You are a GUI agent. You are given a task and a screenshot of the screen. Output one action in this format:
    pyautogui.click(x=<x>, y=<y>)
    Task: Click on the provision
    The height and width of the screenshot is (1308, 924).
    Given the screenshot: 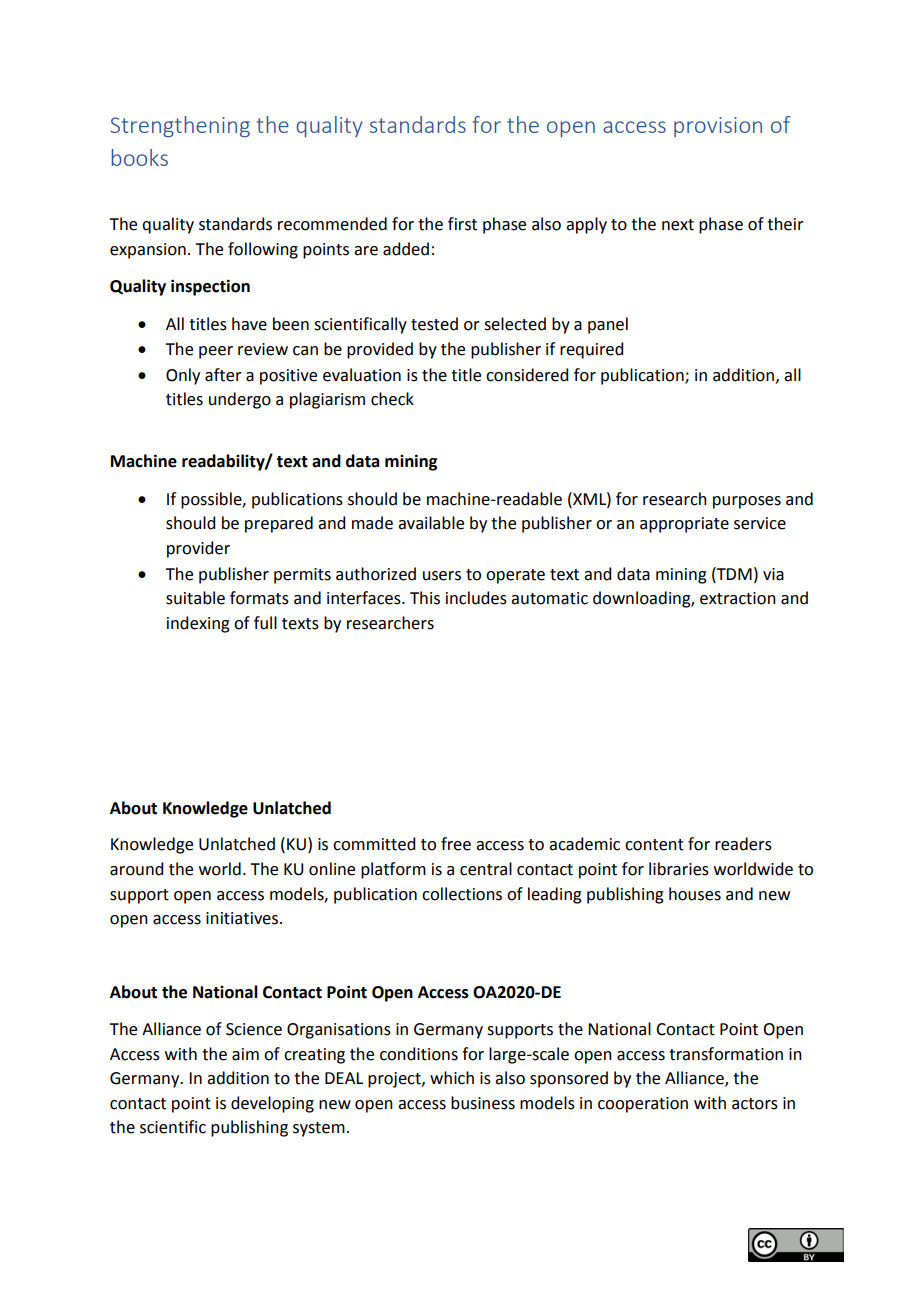 What is the action you would take?
    pyautogui.click(x=718, y=127)
